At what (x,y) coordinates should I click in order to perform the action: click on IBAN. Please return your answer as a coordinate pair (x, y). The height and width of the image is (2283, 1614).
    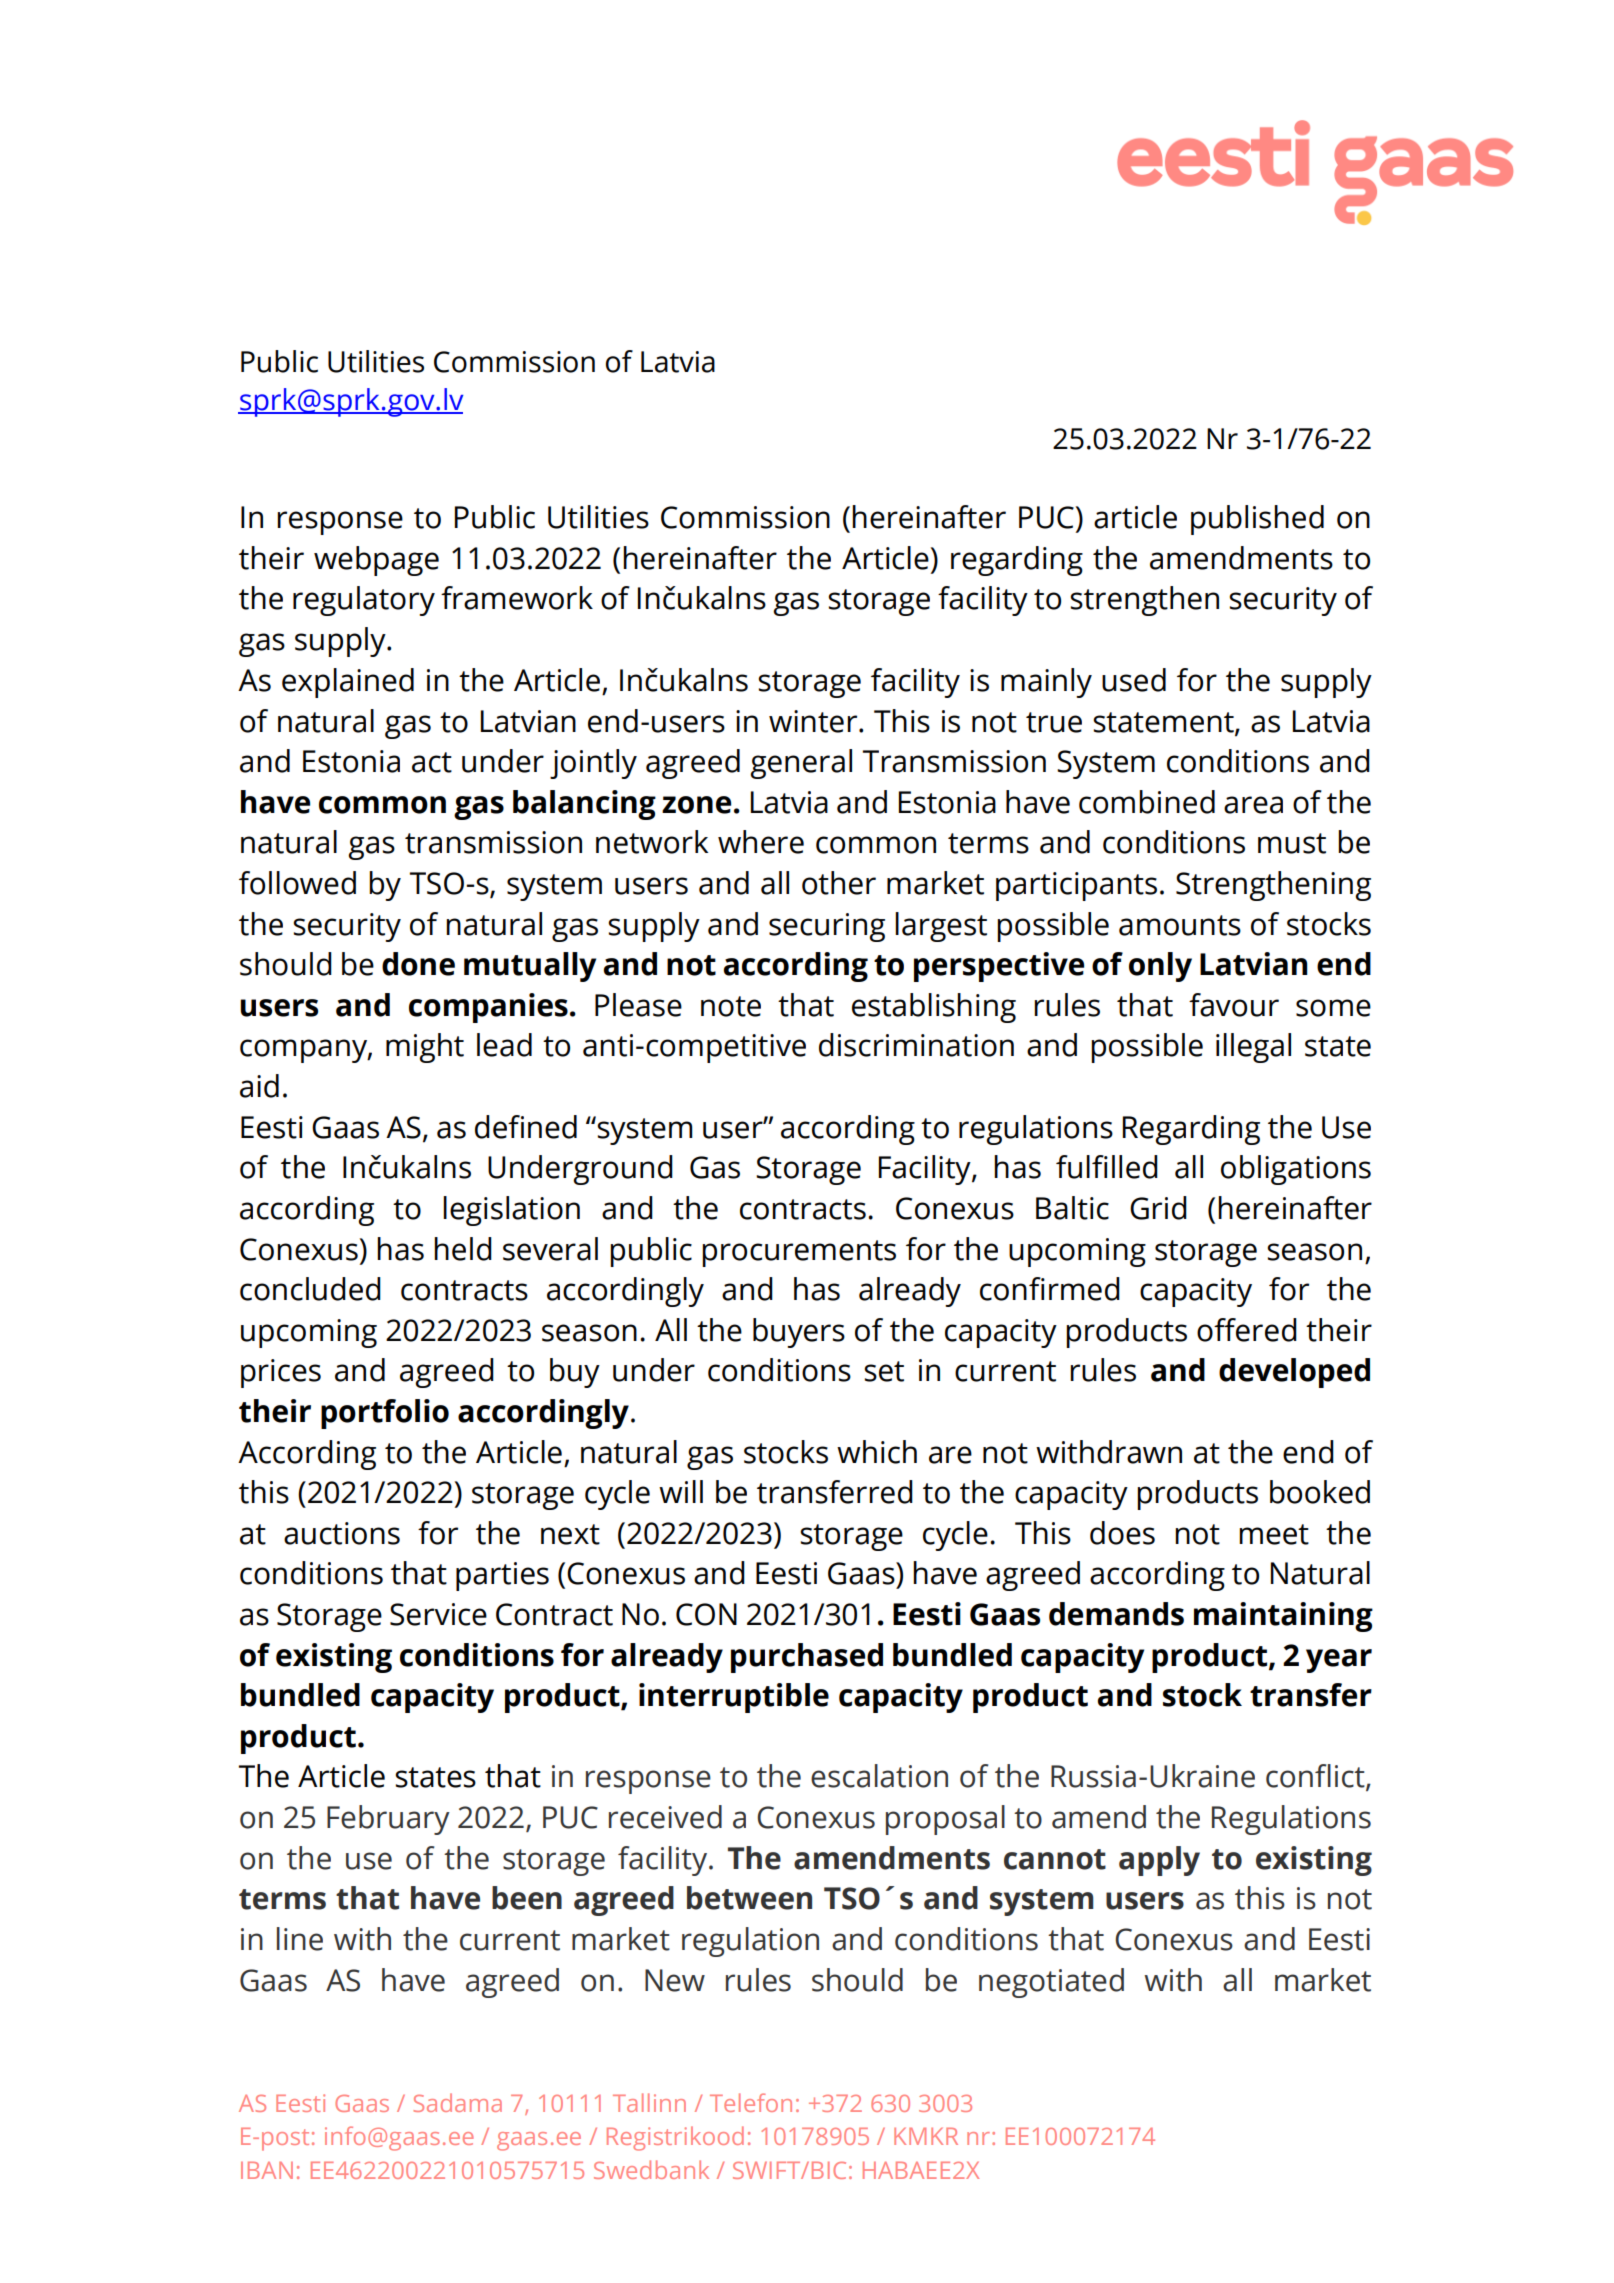
    Looking at the image, I should click on (267, 2170).
